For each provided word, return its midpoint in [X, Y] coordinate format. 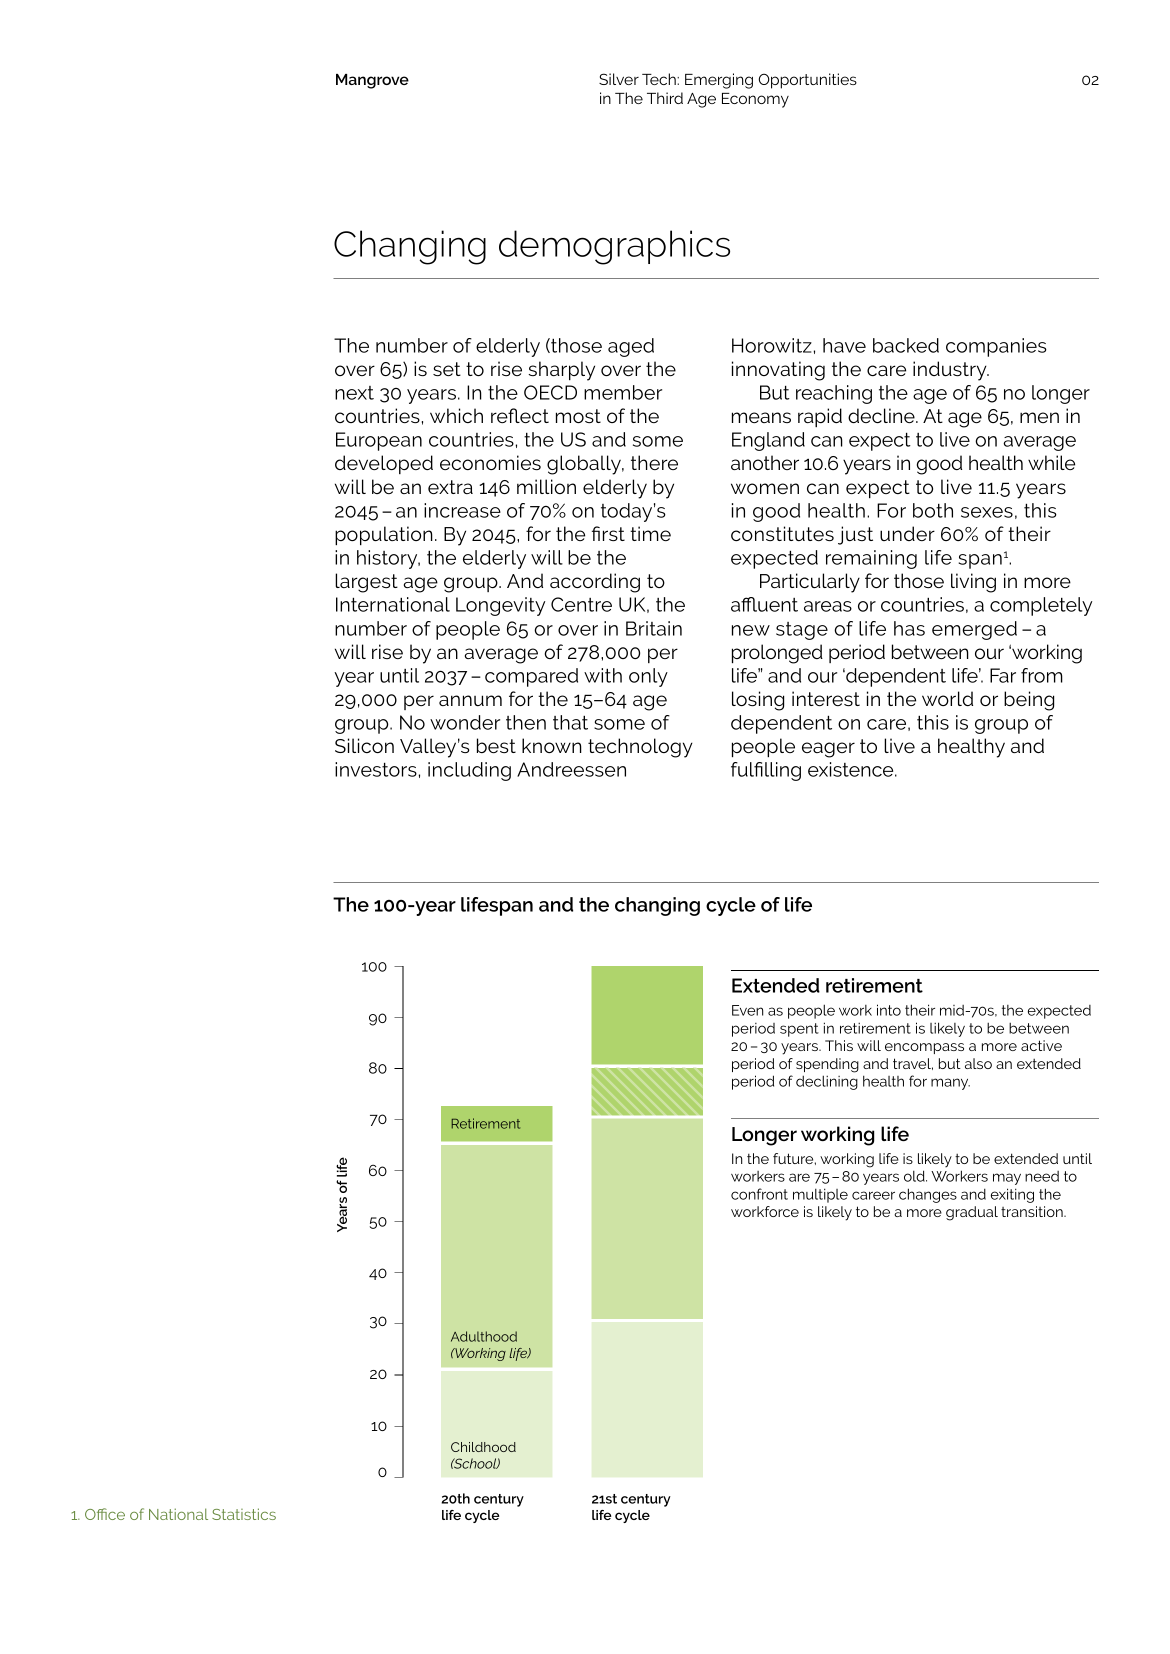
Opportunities [807, 81]
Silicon [364, 745]
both [933, 510]
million [546, 486]
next [354, 393]
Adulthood [484, 1336]
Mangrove [372, 81]
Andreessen [571, 769]
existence [852, 769]
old [915, 1176]
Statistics [244, 1514]
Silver [619, 79]
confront [759, 1194]
